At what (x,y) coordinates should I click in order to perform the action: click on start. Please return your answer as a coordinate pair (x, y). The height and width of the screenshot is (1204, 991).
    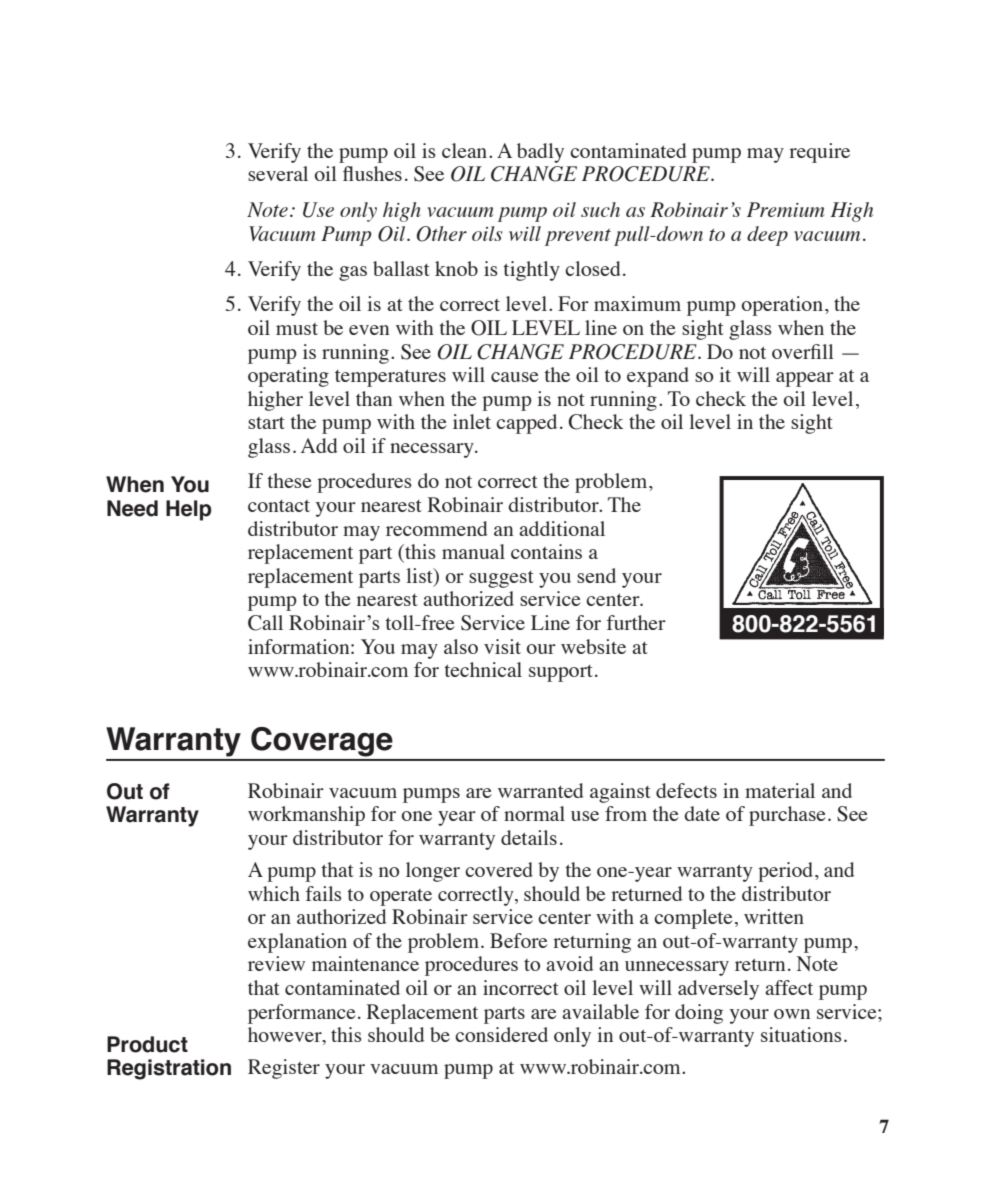
    Looking at the image, I should click on (266, 423).
